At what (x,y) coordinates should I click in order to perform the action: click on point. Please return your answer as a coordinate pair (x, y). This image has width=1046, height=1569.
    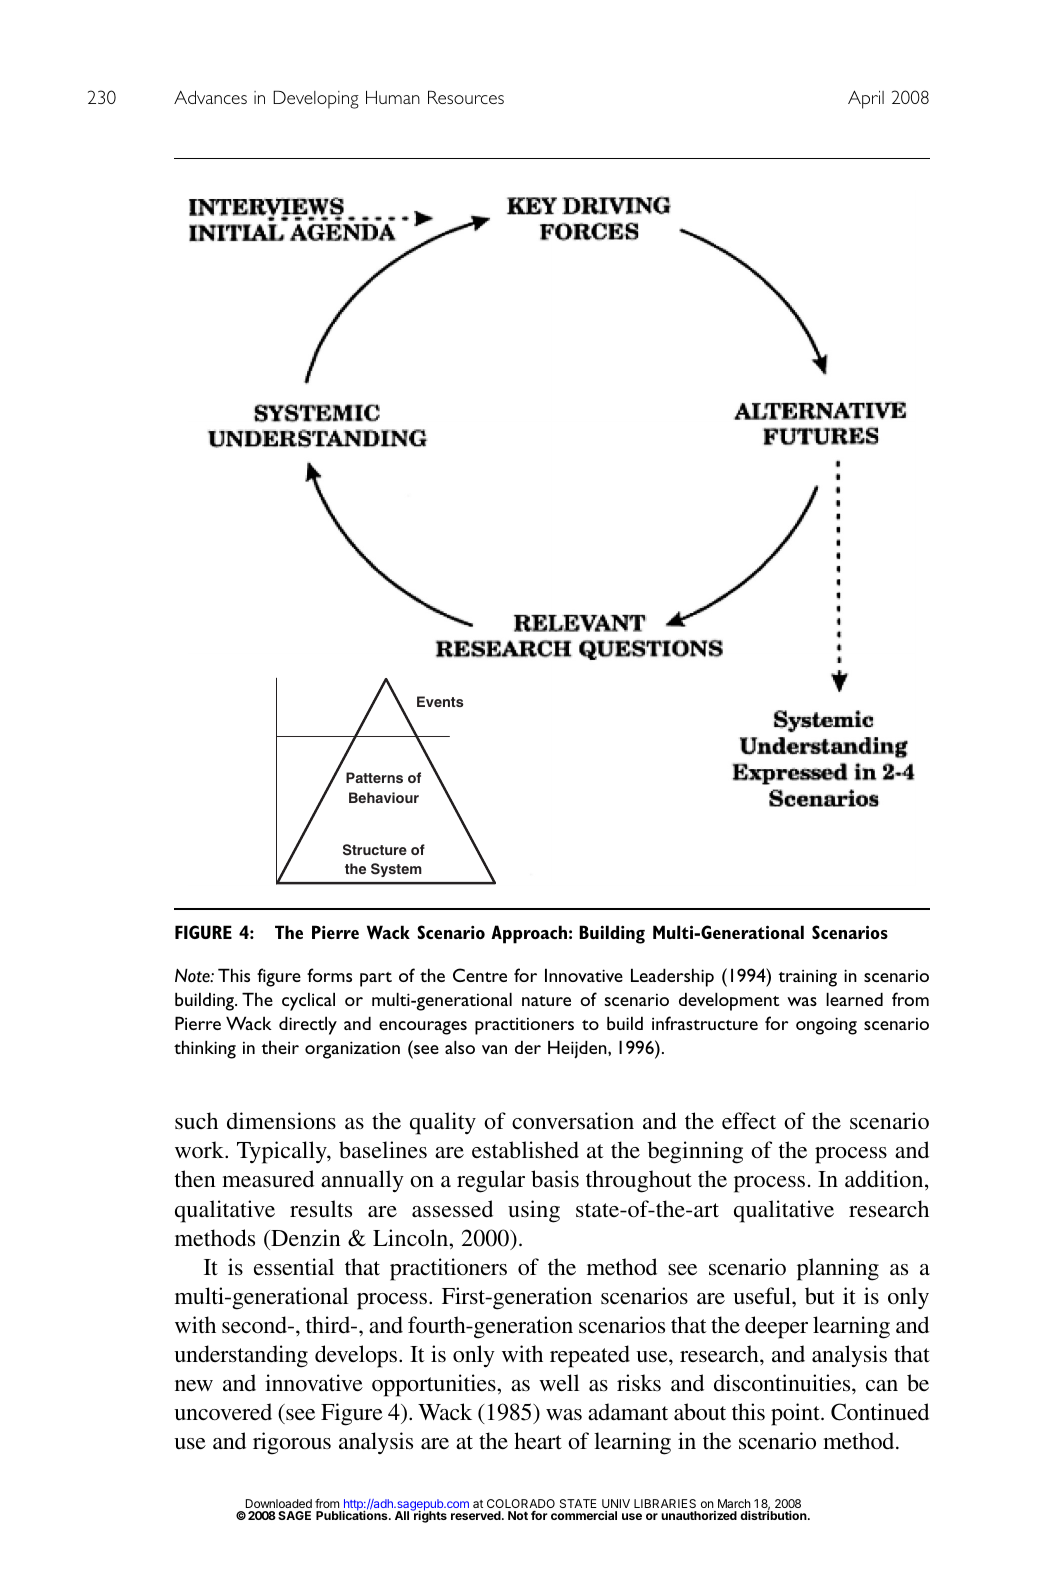
    Looking at the image, I should click on (796, 1414).
